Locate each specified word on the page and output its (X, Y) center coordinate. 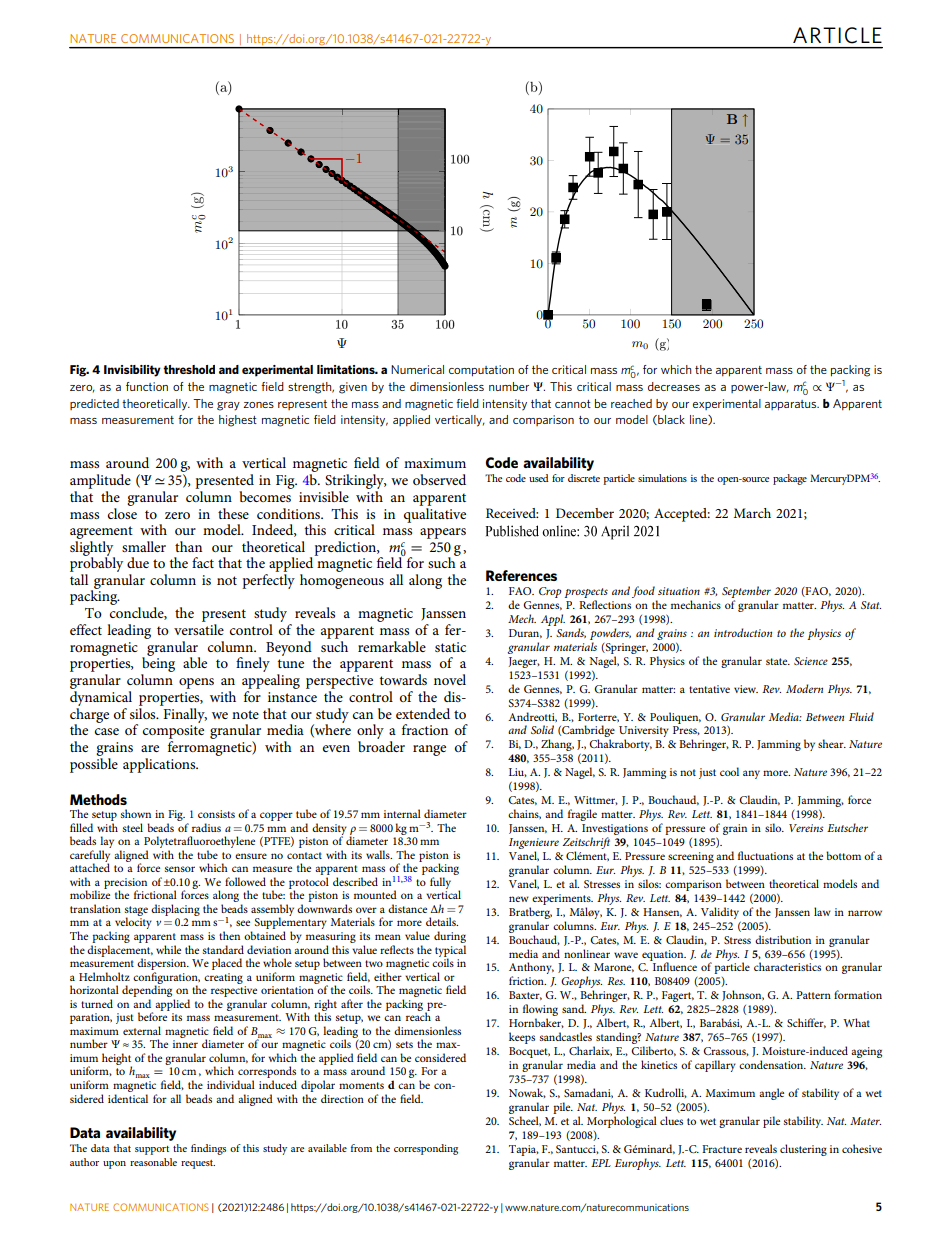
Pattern (813, 995)
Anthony (531, 969)
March (752, 513)
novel (450, 679)
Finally (184, 714)
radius (206, 827)
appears (443, 533)
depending (148, 991)
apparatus (792, 405)
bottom (843, 855)
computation (481, 371)
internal (402, 813)
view (746, 689)
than (188, 546)
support (152, 1150)
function (147, 386)
